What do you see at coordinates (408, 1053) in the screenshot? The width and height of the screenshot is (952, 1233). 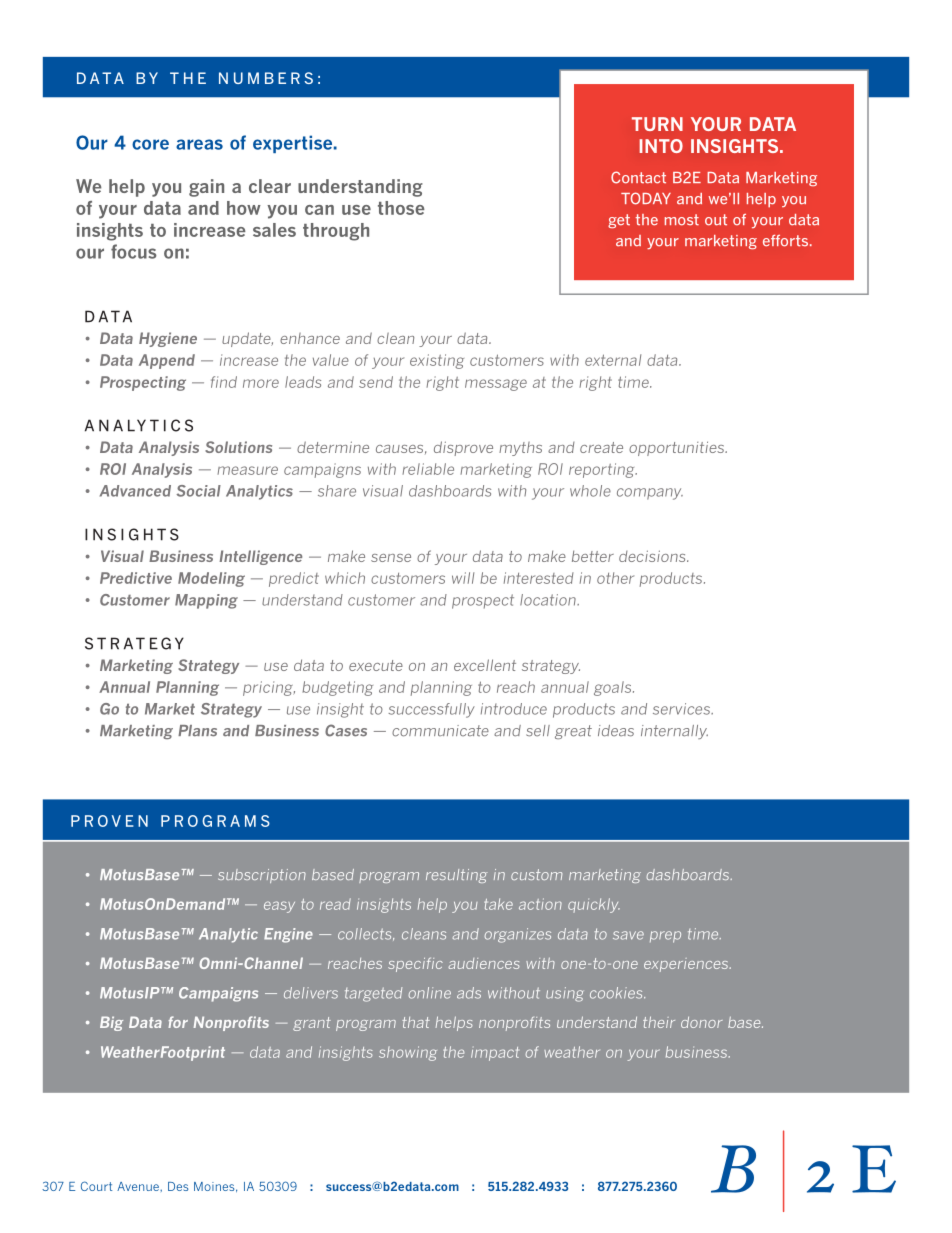 I see `showing` at bounding box center [408, 1053].
